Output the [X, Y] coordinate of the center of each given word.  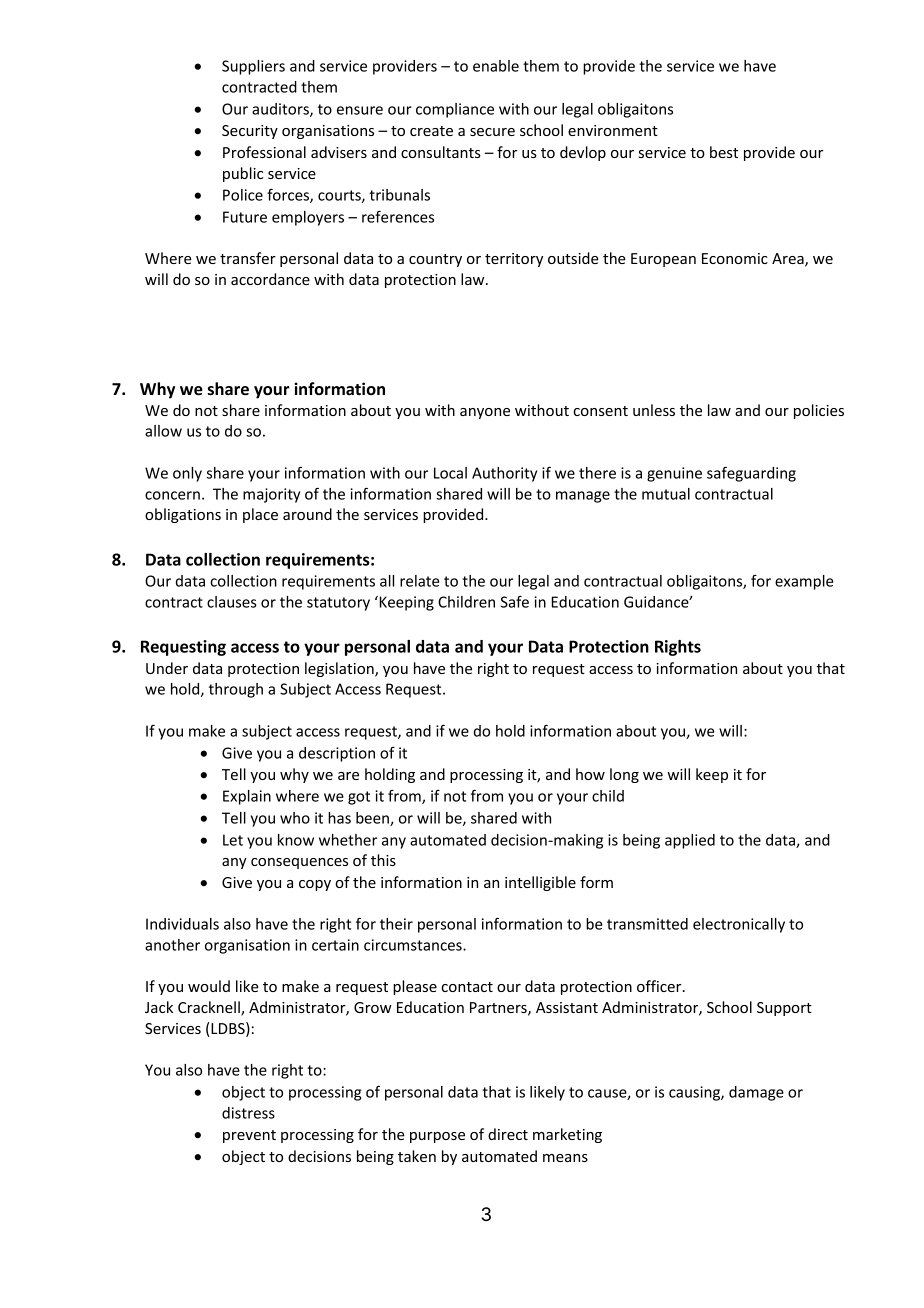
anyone [485, 413]
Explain [247, 797]
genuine [674, 474]
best [724, 152]
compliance [455, 110]
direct [508, 1134]
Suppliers [253, 67]
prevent [249, 1136]
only [187, 474]
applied [690, 841]
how [590, 774]
